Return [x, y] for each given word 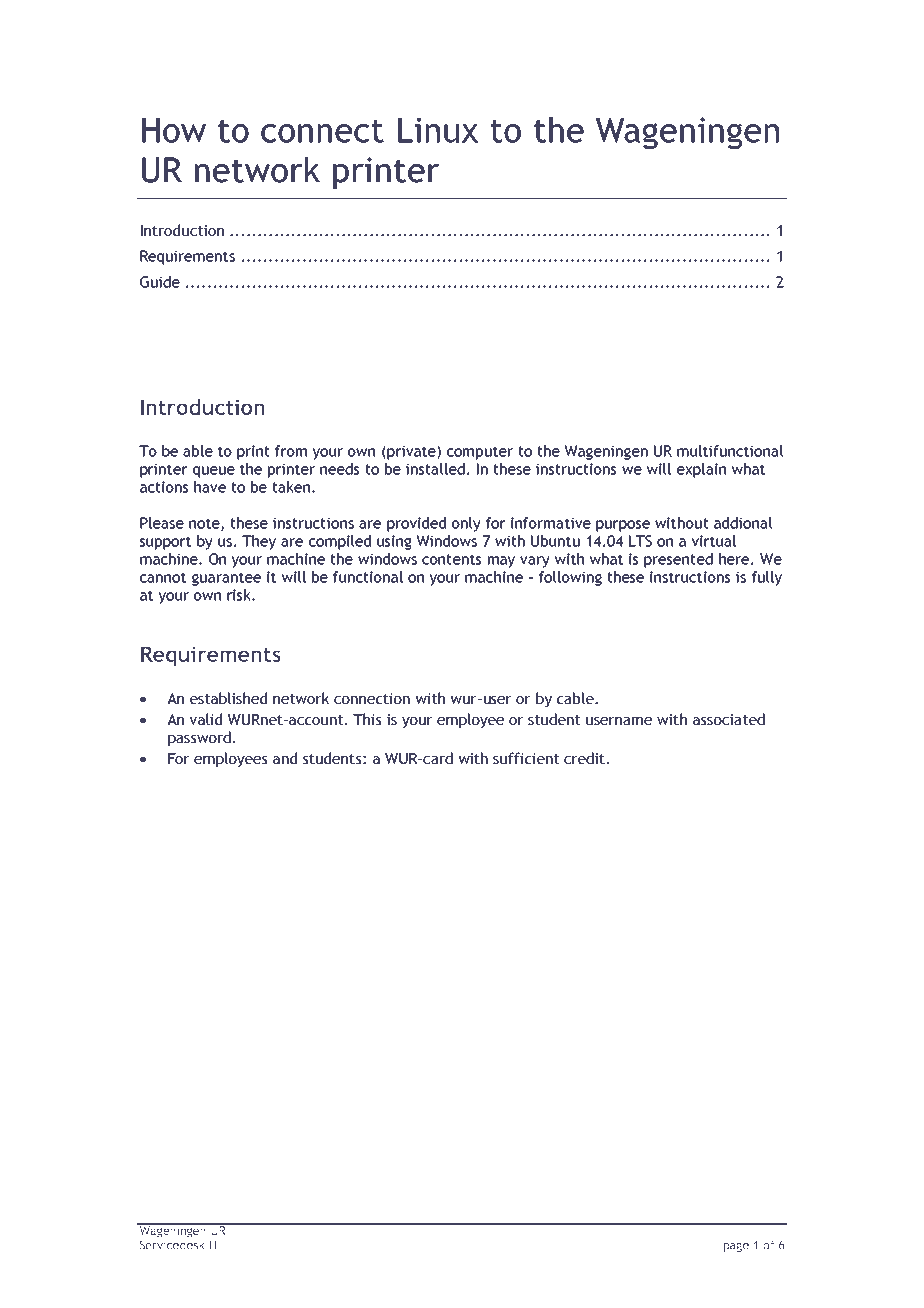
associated [729, 719]
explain [701, 470]
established [228, 698]
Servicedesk [172, 1245]
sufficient [526, 758]
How [174, 130]
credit [584, 758]
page [736, 1247]
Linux [438, 130]
